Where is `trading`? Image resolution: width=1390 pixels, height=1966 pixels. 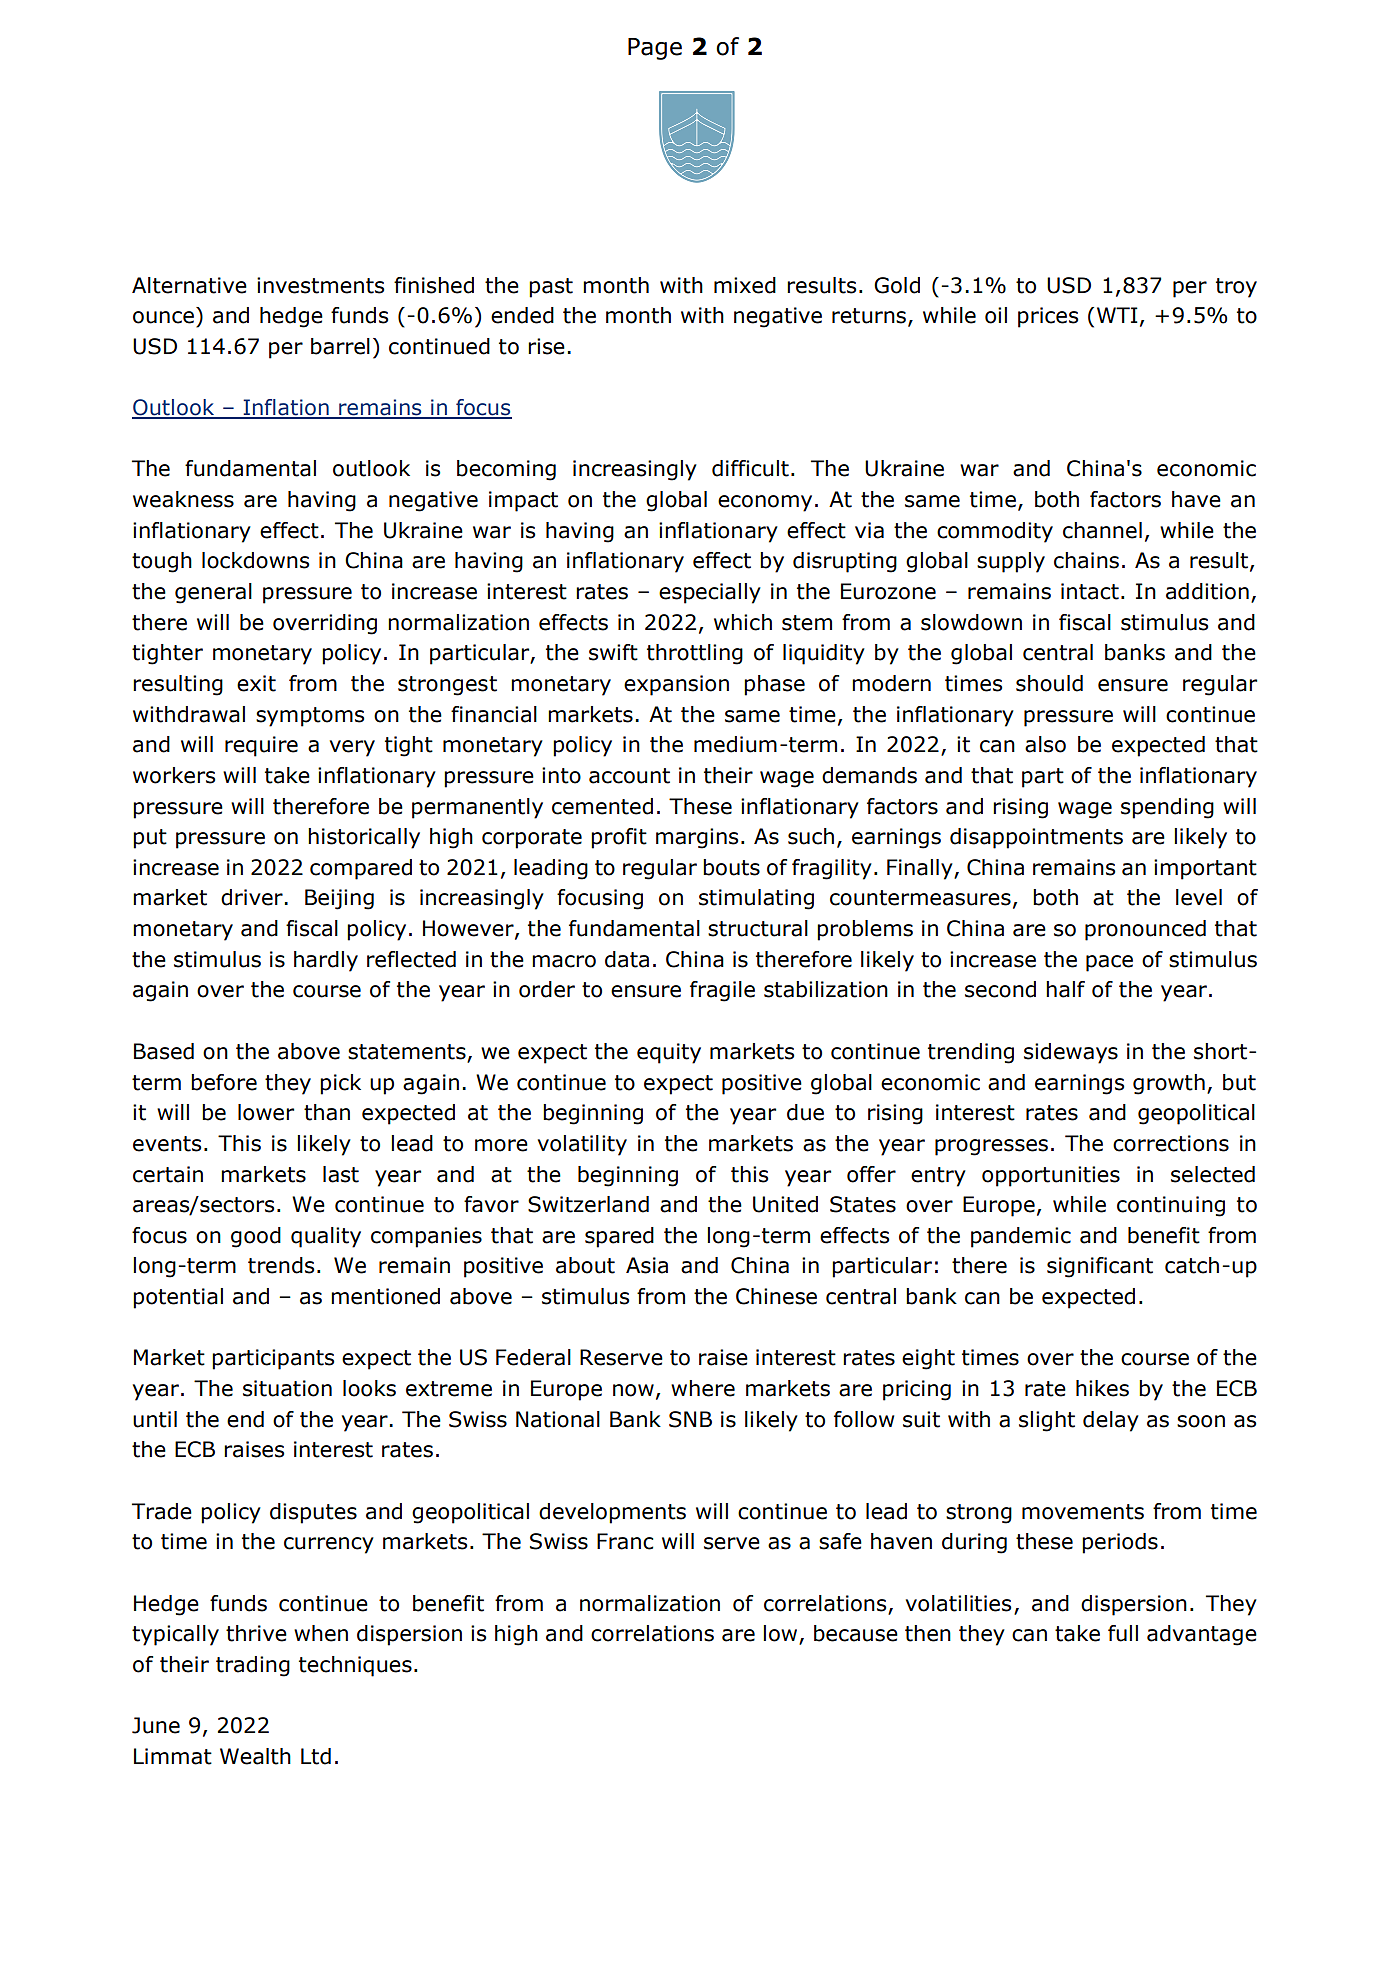 trading is located at coordinates (253, 1666).
